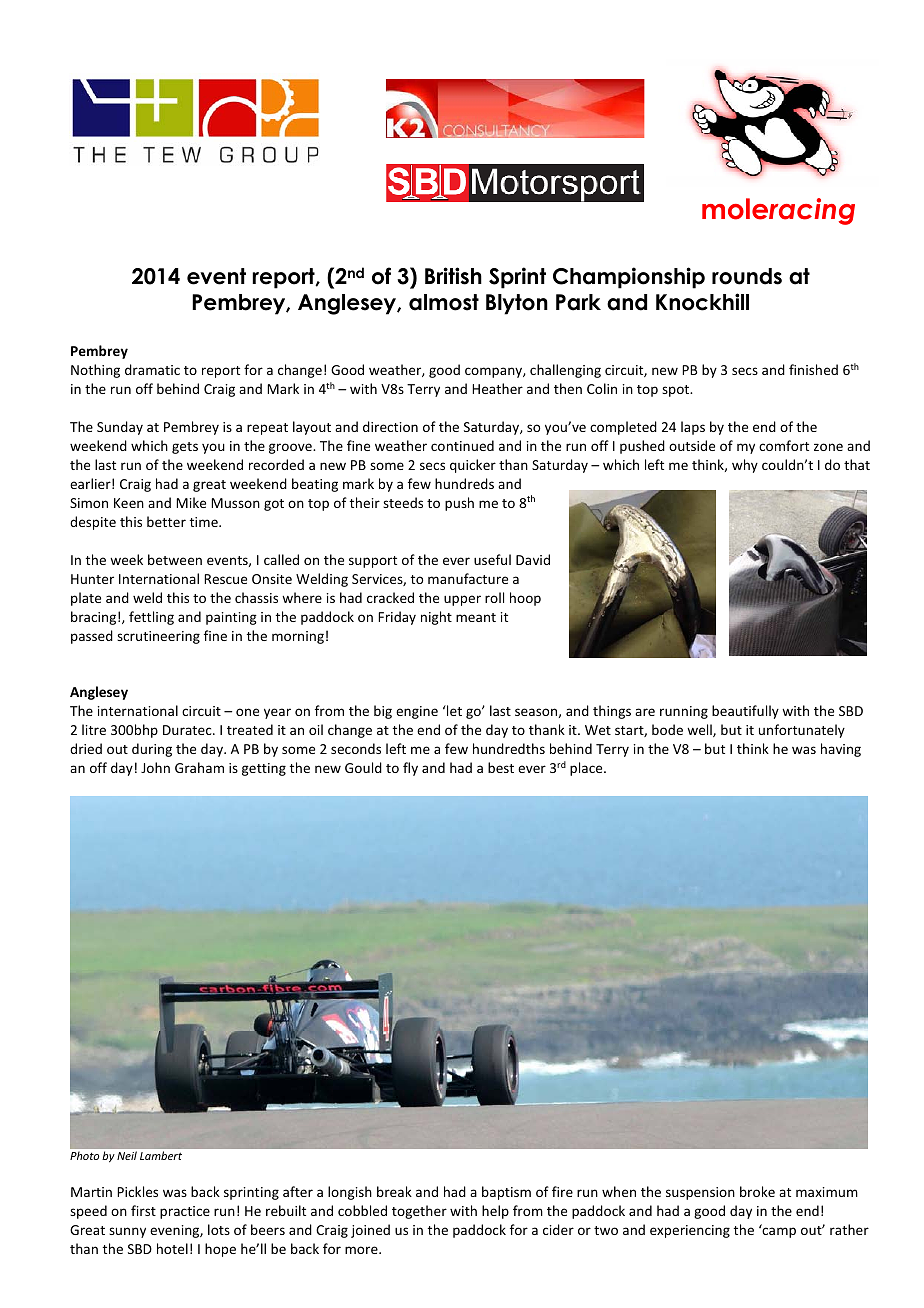 The width and height of the screenshot is (924, 1308). I want to click on painting, so click(231, 618).
